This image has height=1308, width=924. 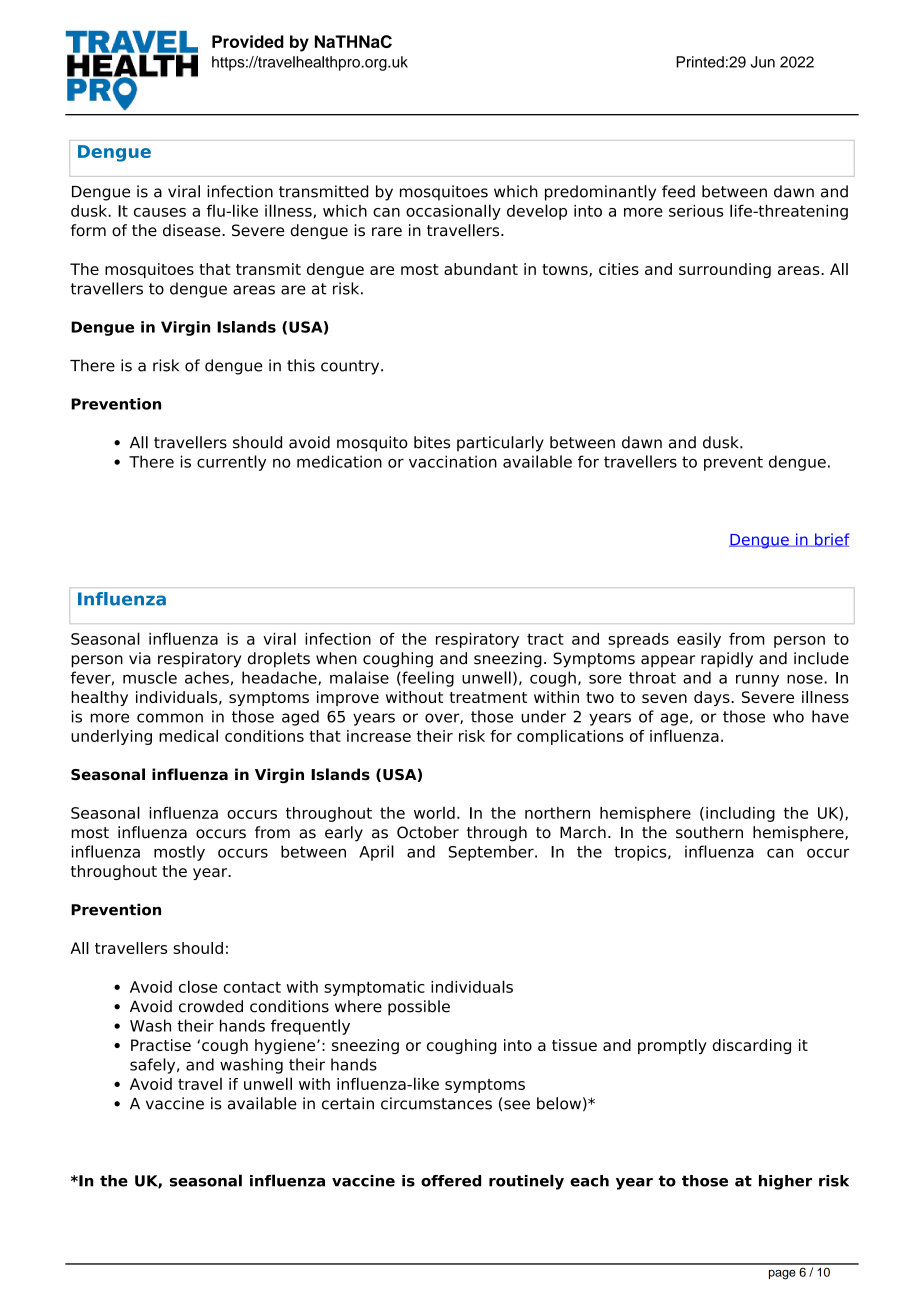 I want to click on possible, so click(x=419, y=1008).
